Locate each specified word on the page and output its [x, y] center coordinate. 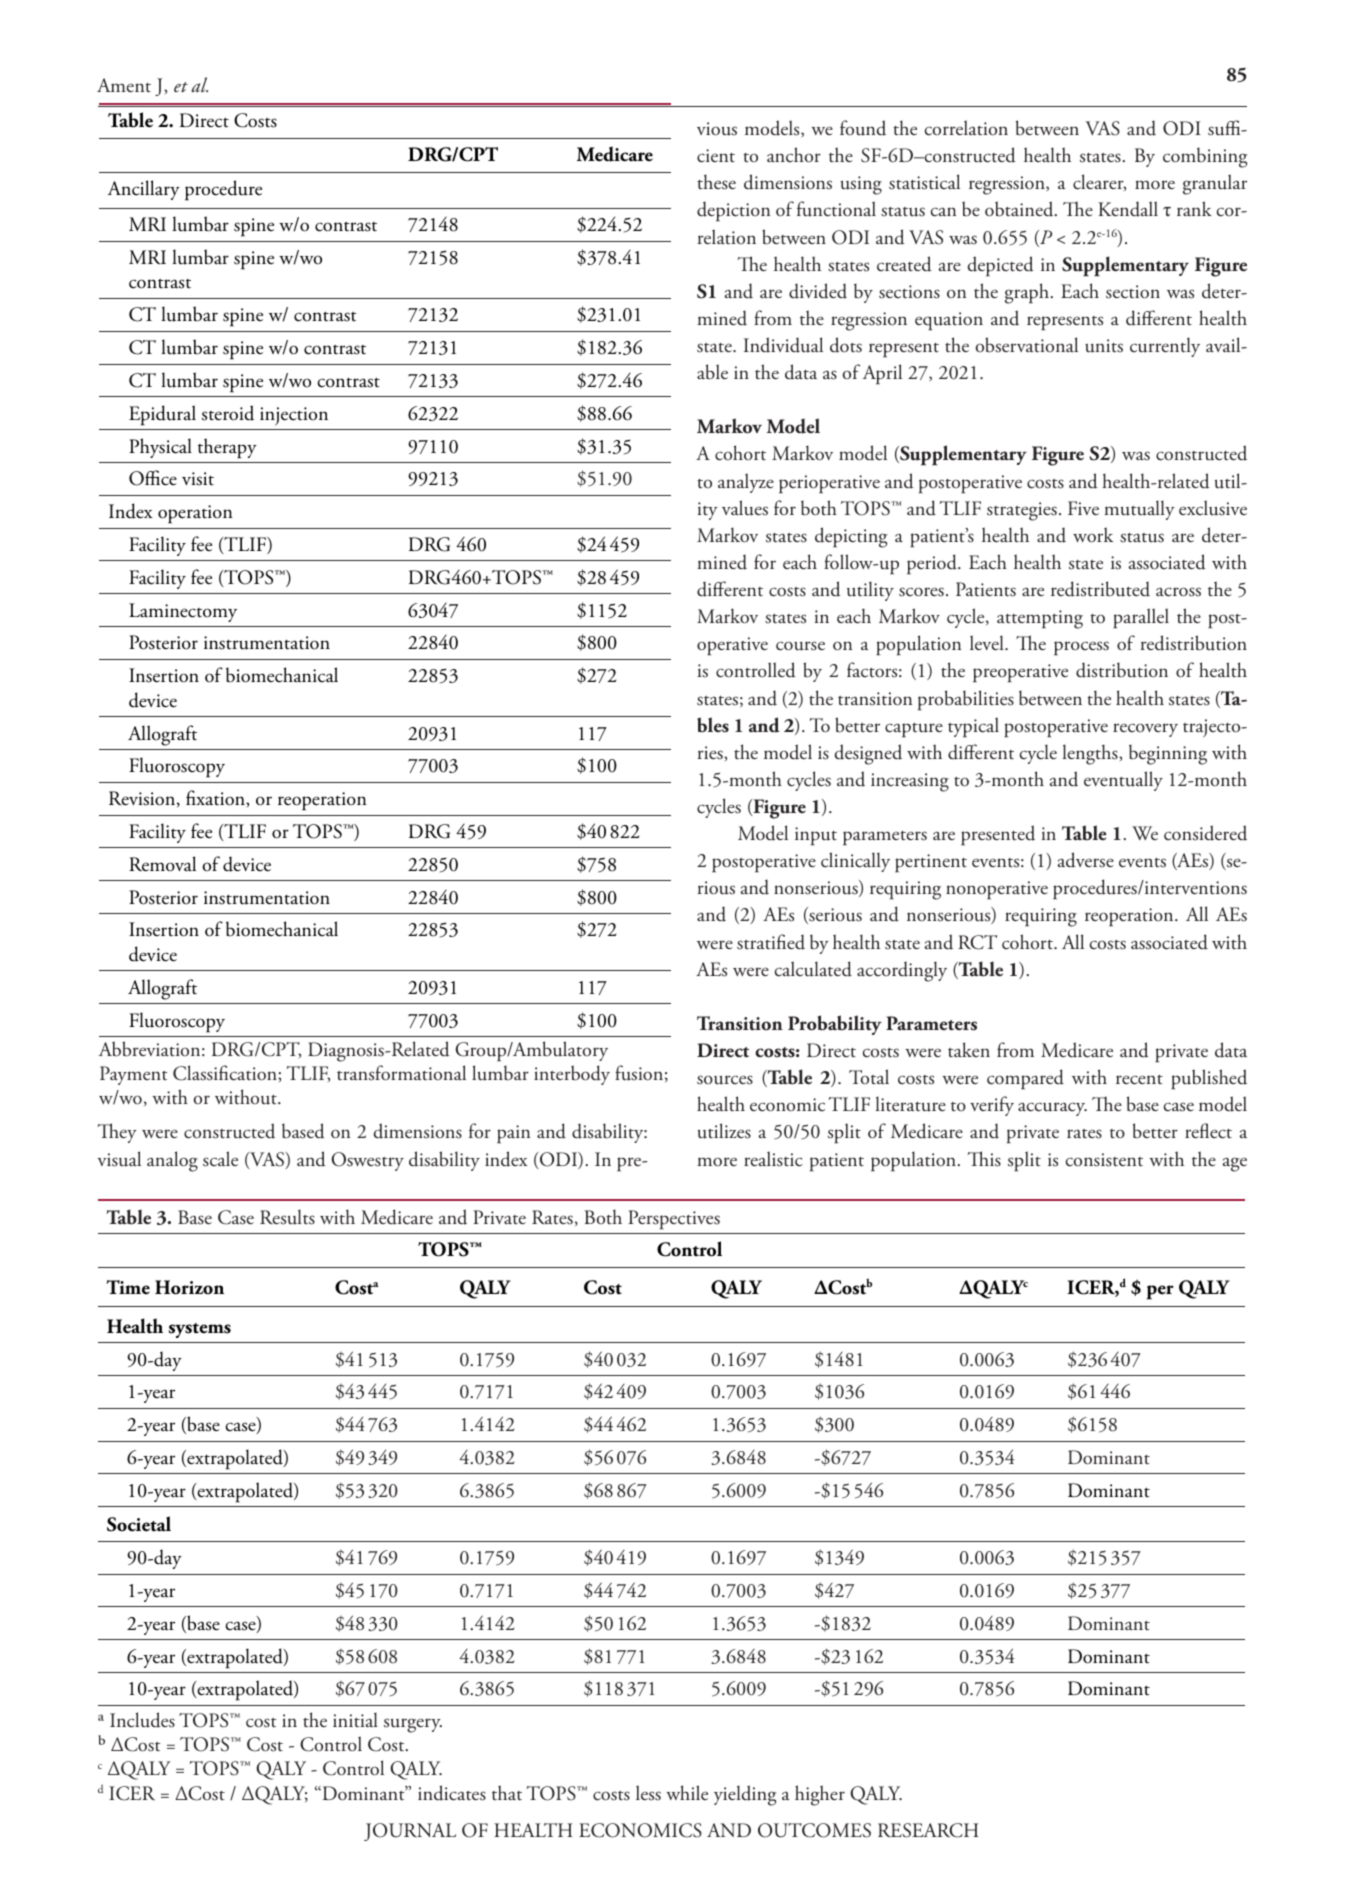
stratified [771, 942]
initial [355, 1720]
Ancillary [143, 190]
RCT [977, 942]
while [687, 1792]
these [716, 182]
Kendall [1128, 209]
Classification [226, 1073]
